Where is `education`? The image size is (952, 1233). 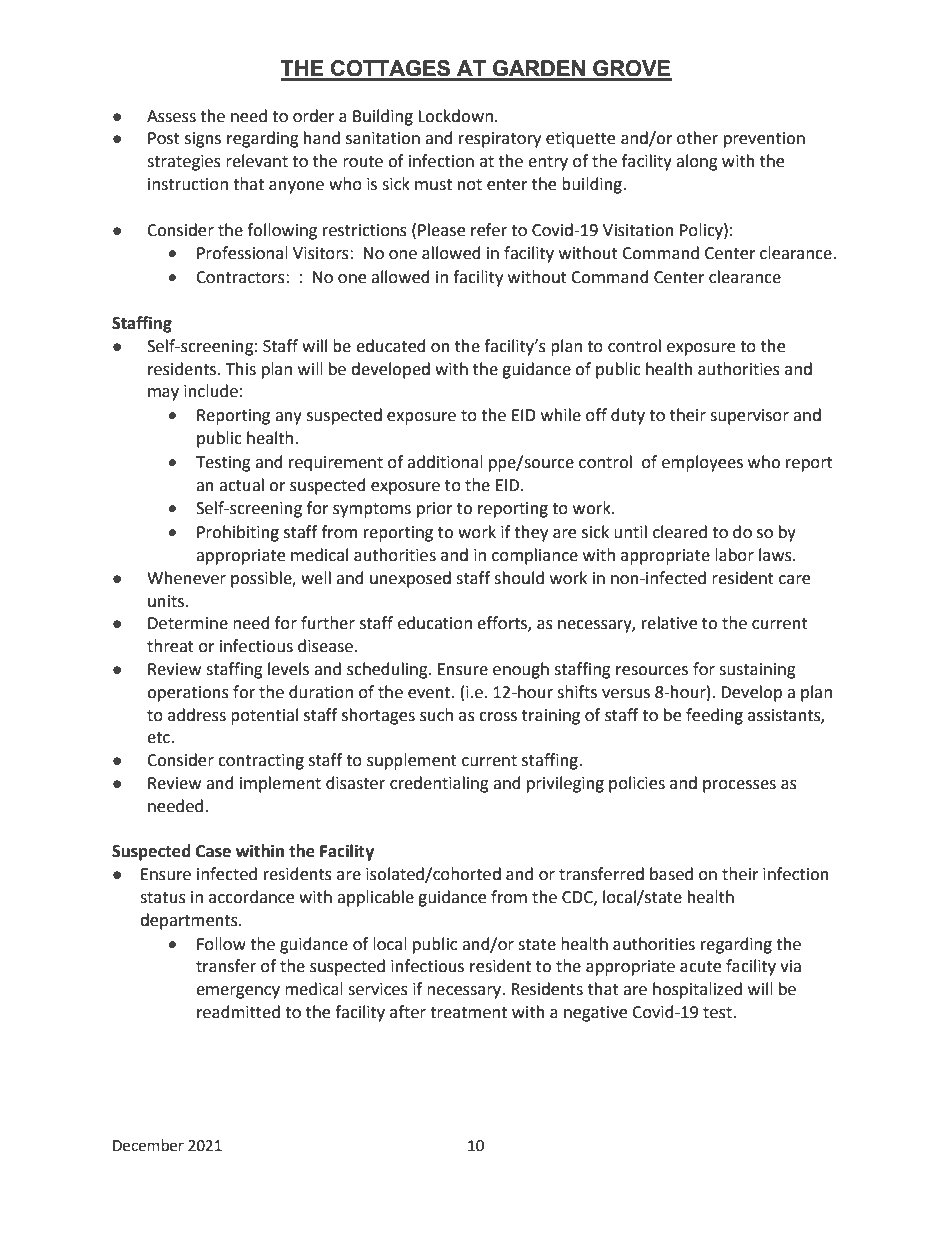 education is located at coordinates (435, 623).
